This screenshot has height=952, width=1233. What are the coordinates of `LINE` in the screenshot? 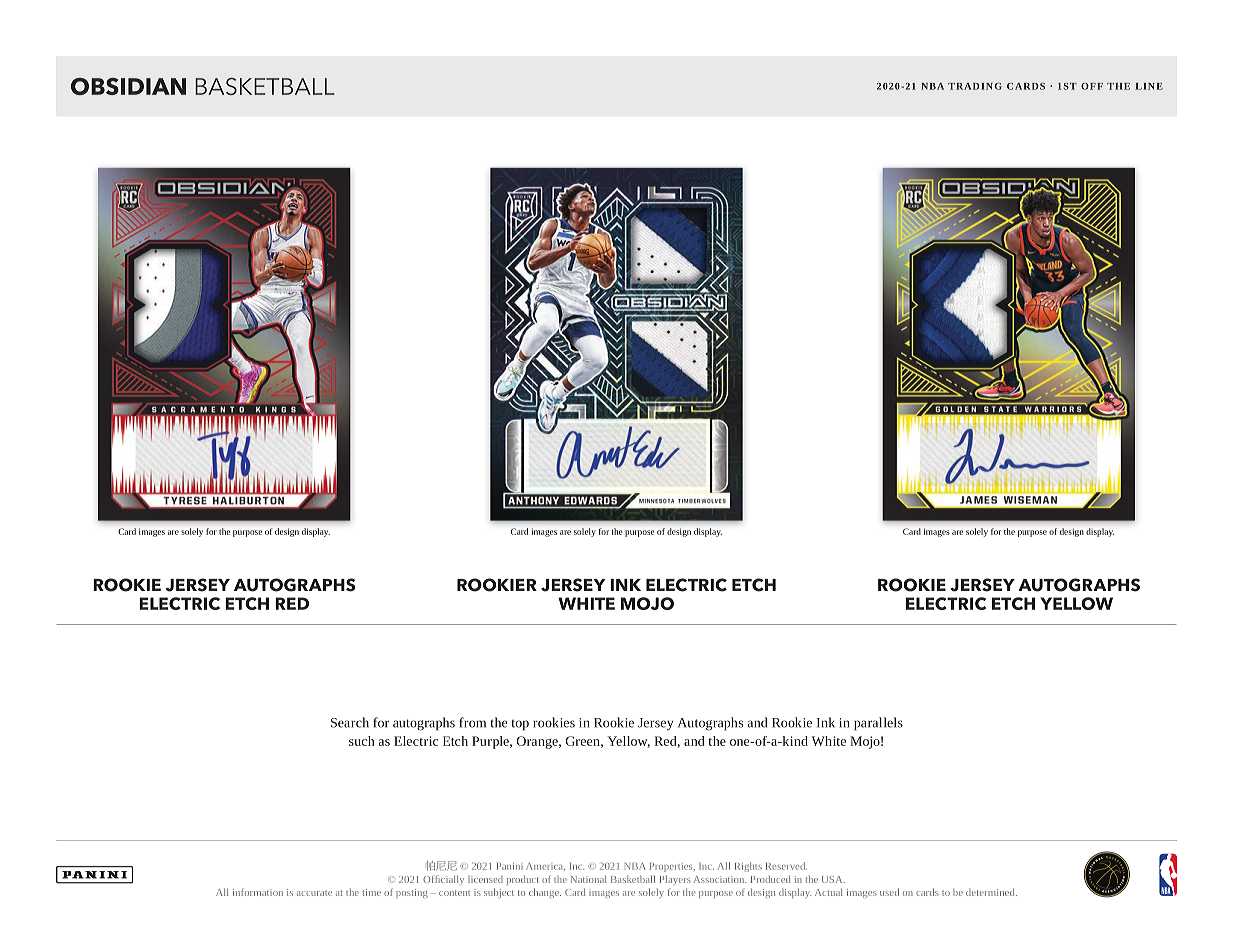 It's located at (1149, 86).
